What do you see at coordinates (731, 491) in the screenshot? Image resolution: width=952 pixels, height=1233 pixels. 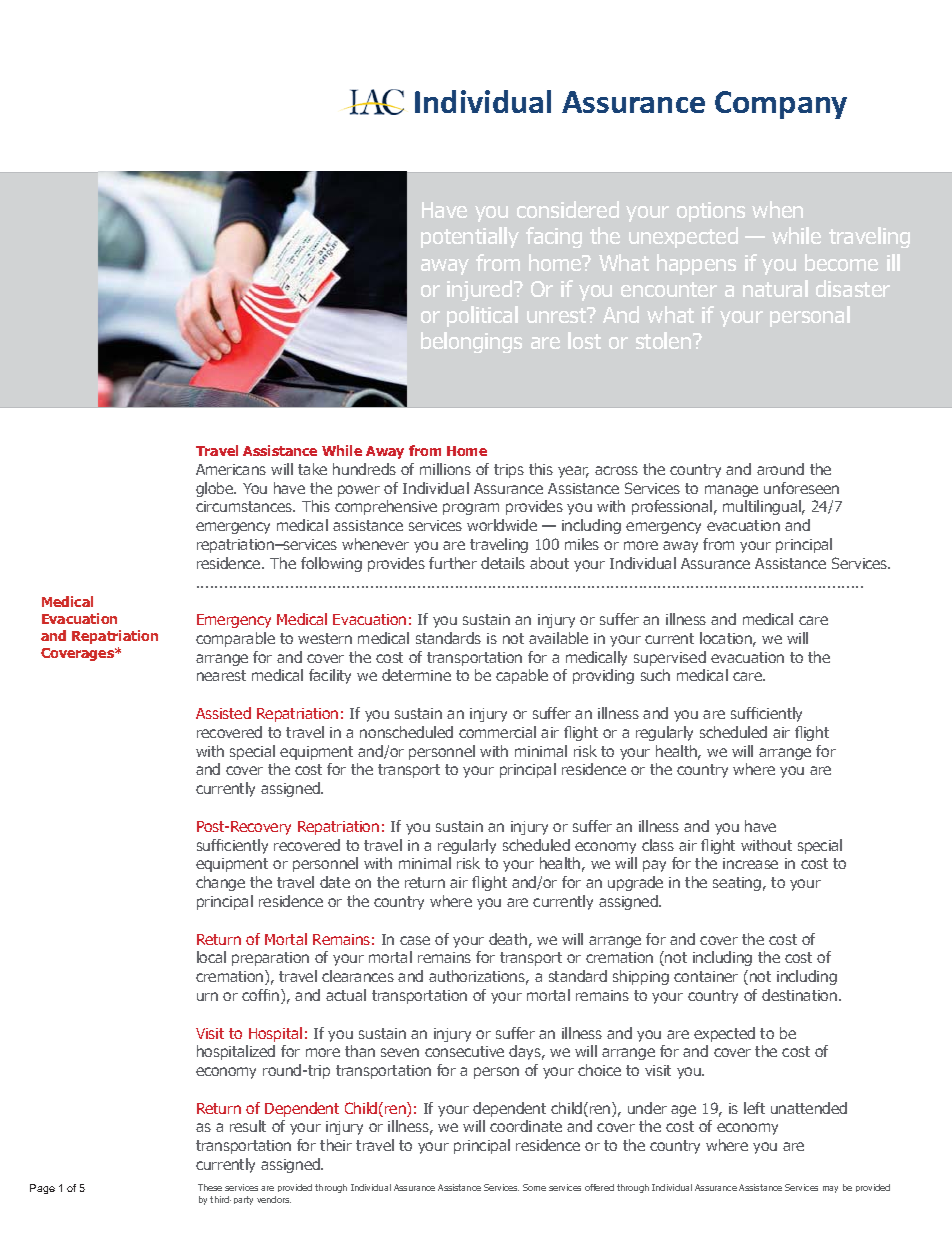 I see `manage` at bounding box center [731, 491].
